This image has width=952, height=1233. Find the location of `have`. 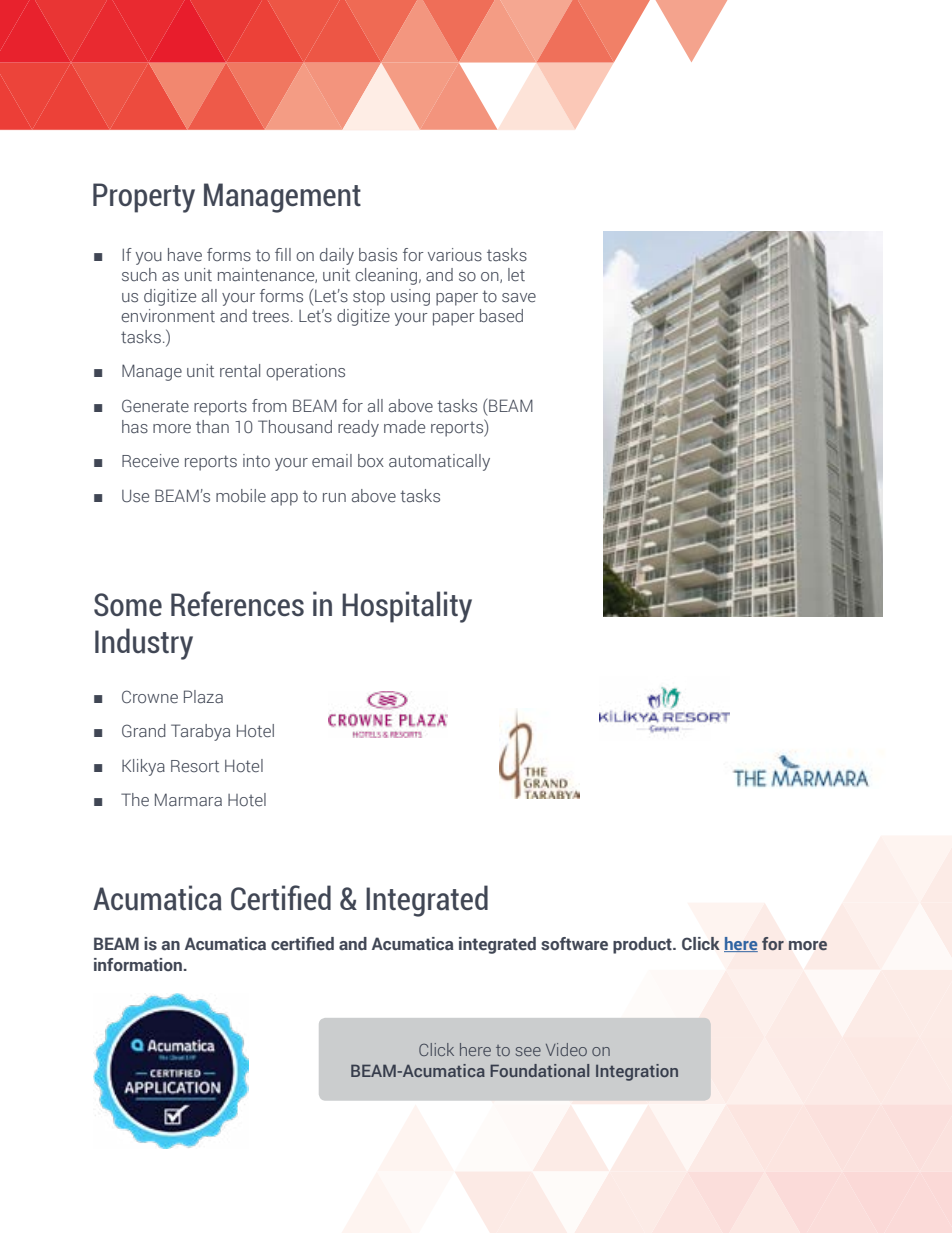

have is located at coordinates (185, 255).
